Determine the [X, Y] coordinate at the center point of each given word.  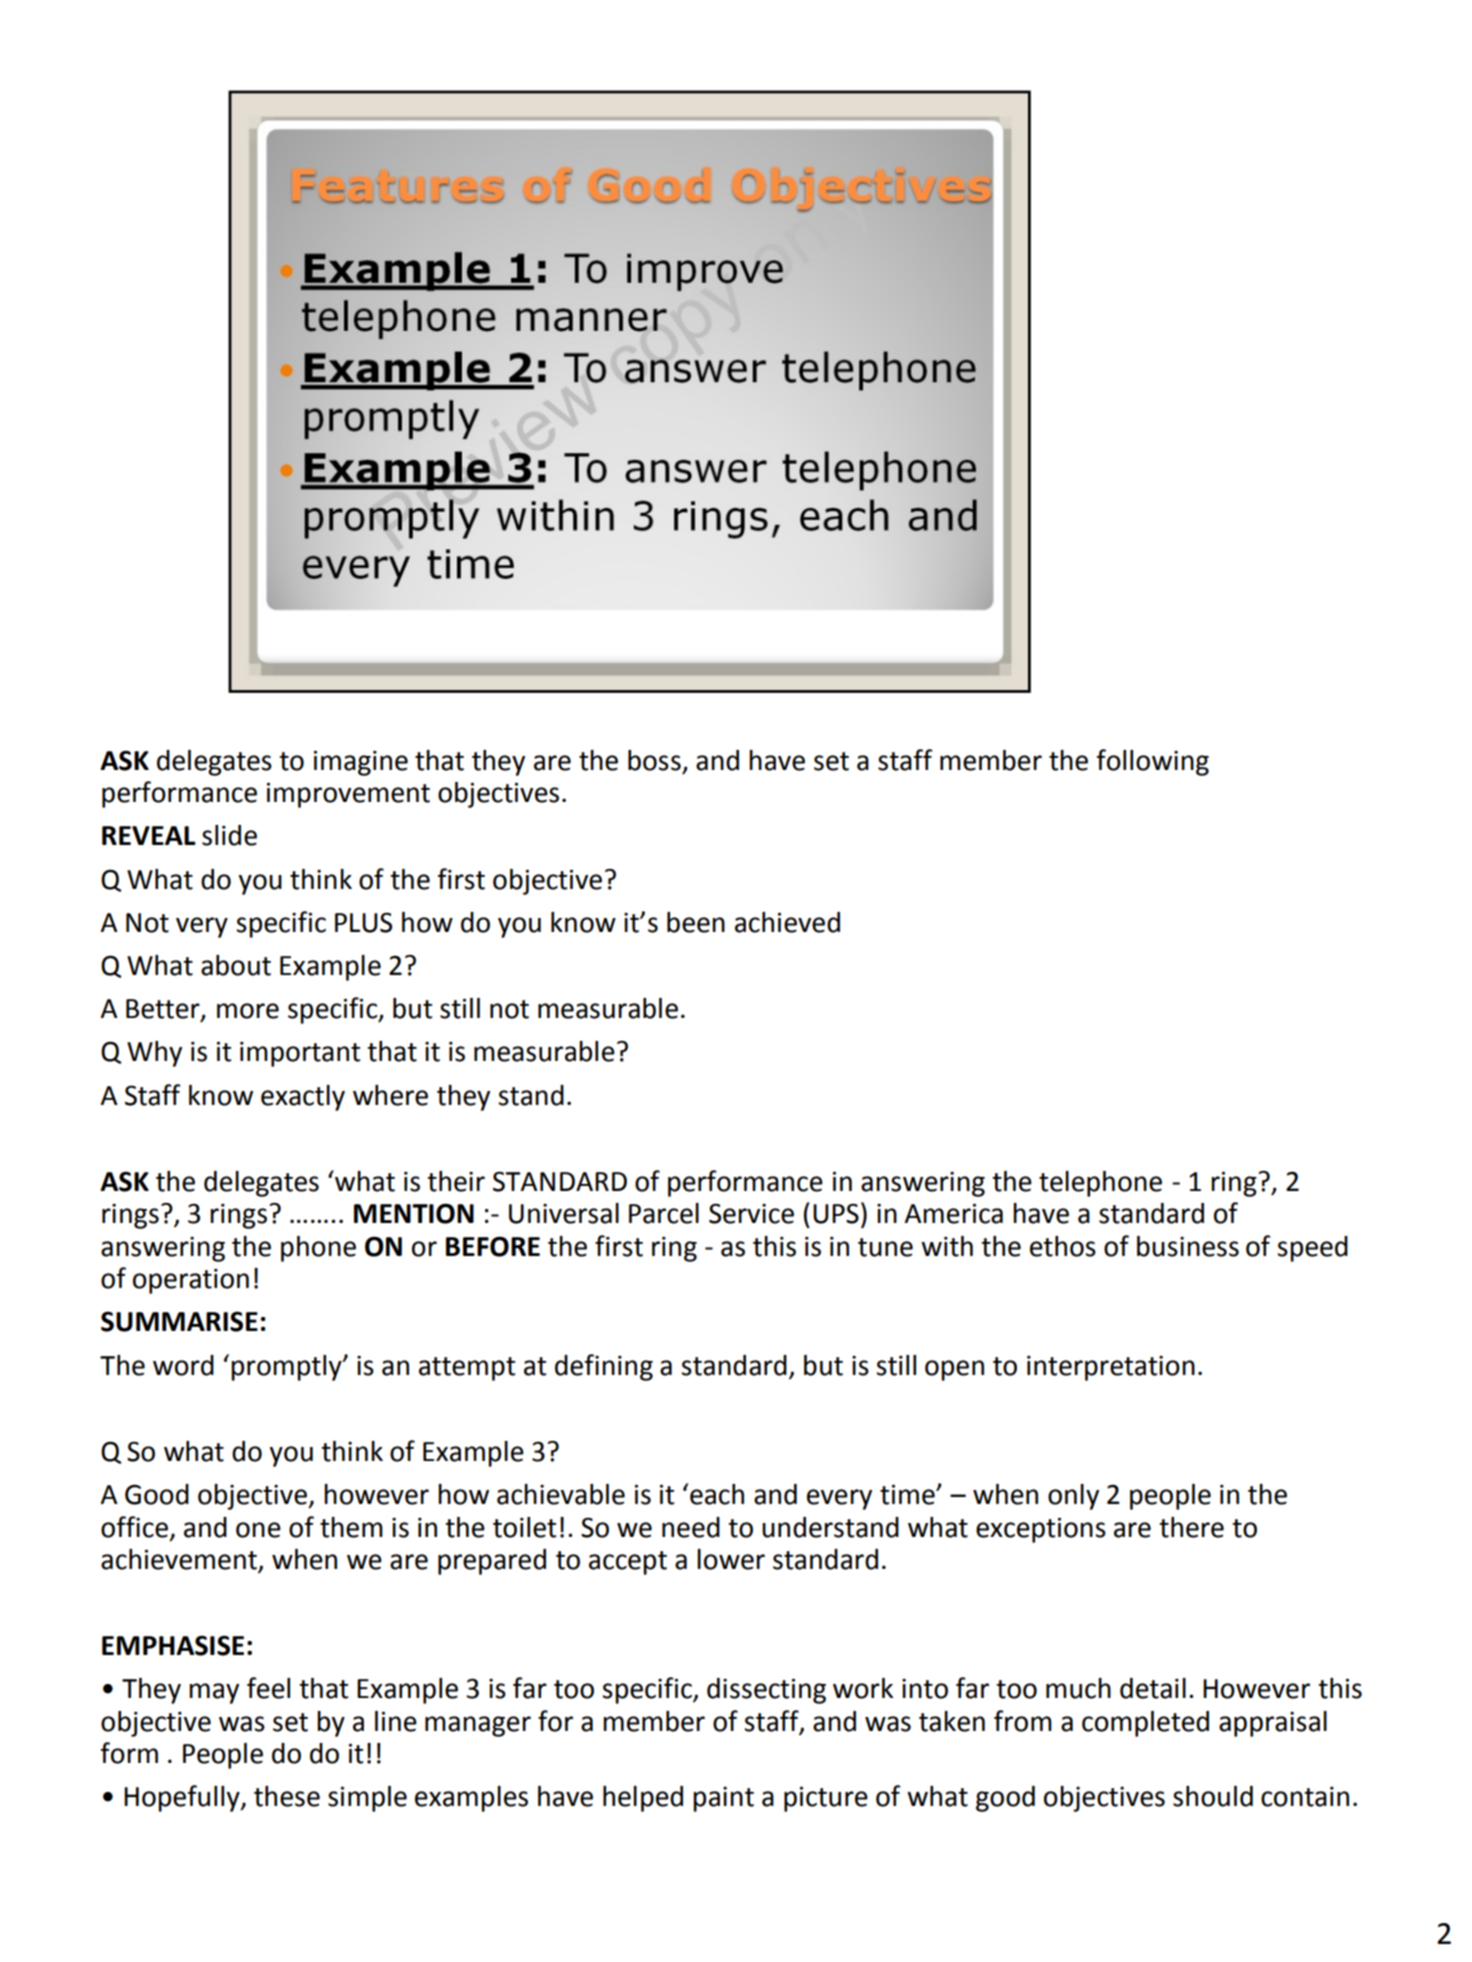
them [351, 1527]
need [691, 1527]
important [300, 1054]
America [954, 1213]
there [1191, 1527]
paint [723, 1799]
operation [191, 1281]
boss [654, 760]
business [1188, 1246]
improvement [348, 795]
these [287, 1796]
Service [751, 1213]
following [1153, 762]
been [696, 922]
